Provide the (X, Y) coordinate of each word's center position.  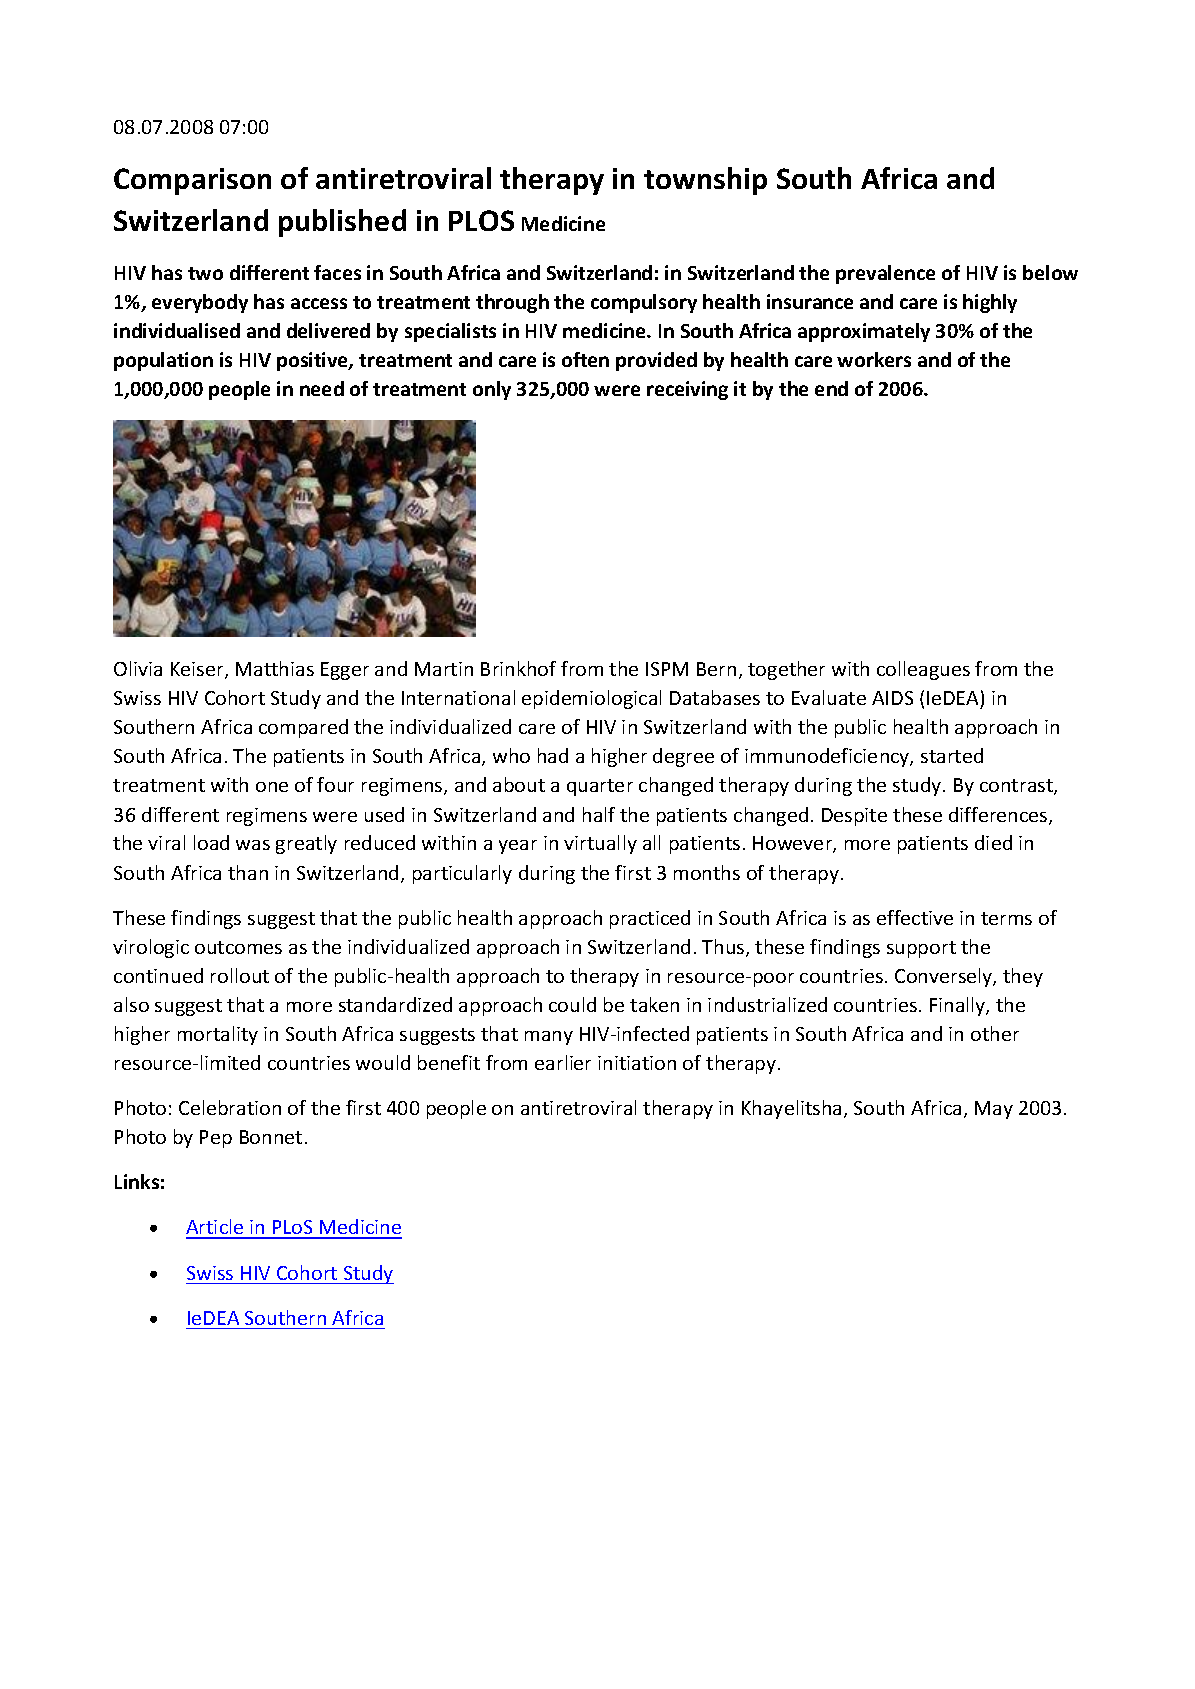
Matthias (275, 668)
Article (216, 1228)
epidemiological (591, 699)
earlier (563, 1062)
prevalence (885, 274)
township (705, 181)
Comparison (192, 181)
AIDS (892, 698)
